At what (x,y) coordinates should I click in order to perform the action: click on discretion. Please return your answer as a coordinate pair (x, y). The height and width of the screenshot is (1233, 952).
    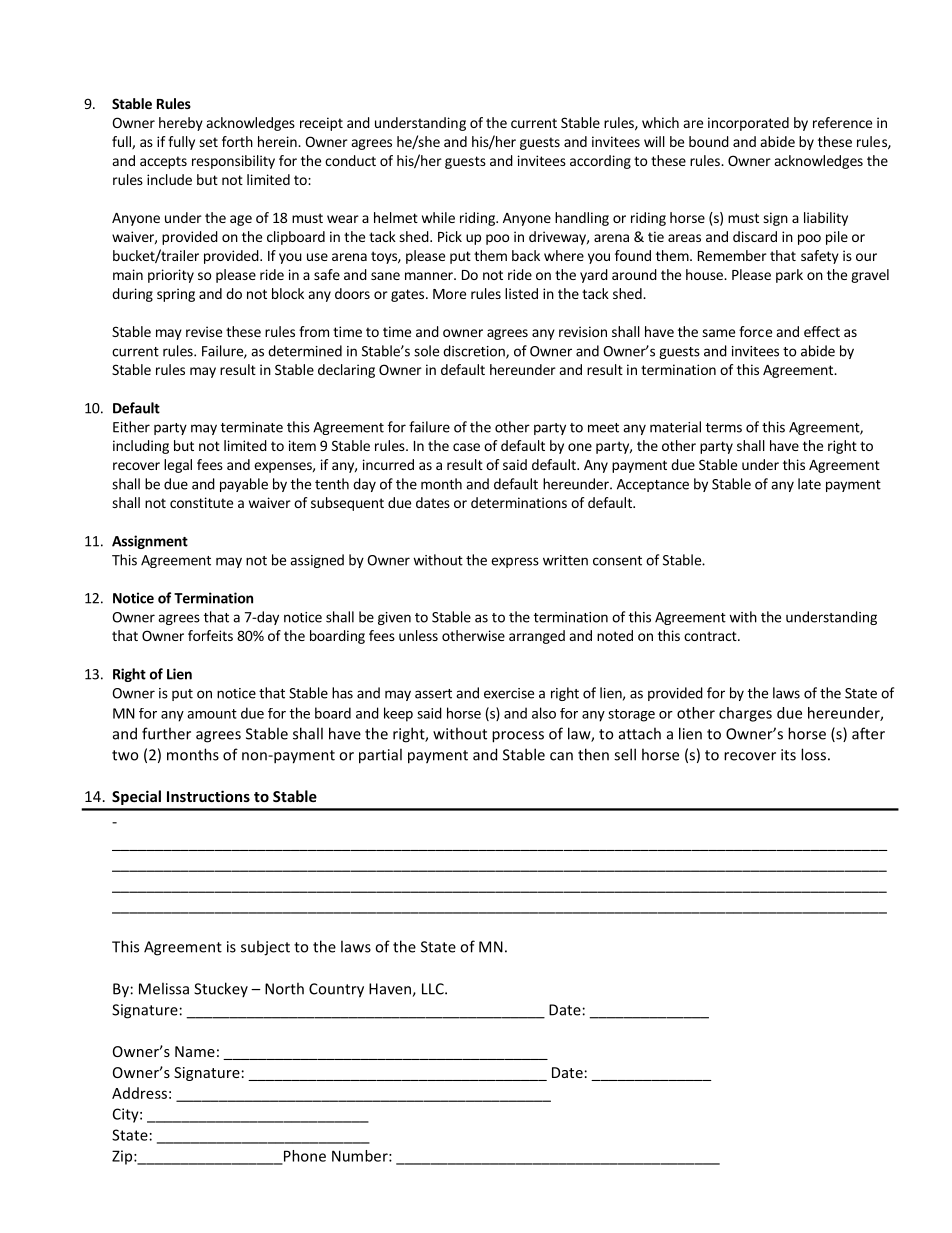
    Looking at the image, I should click on (475, 352).
